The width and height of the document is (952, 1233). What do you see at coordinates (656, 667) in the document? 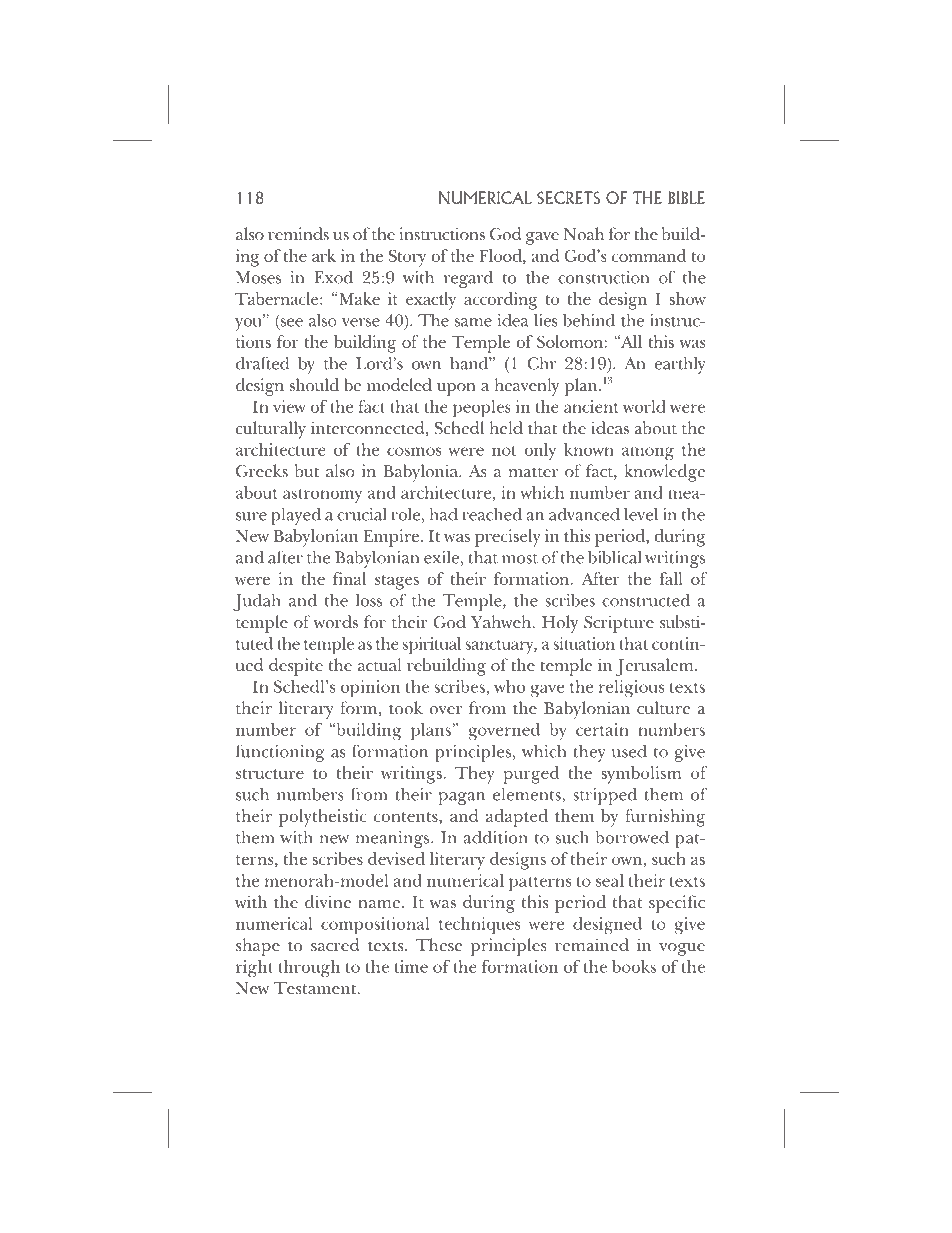
I see `Jerusalem` at bounding box center [656, 667].
